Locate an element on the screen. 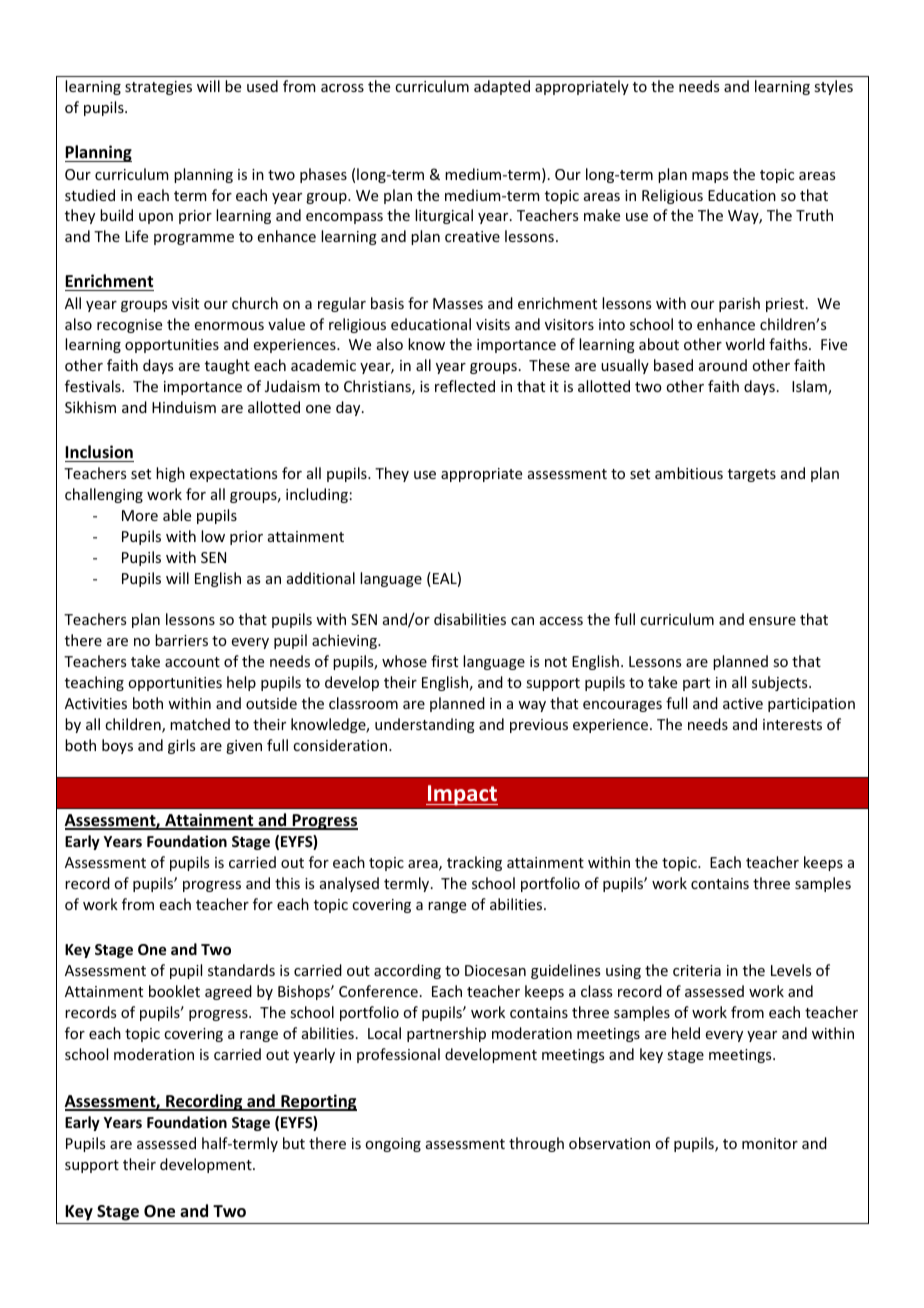  can is located at coordinates (522, 621).
